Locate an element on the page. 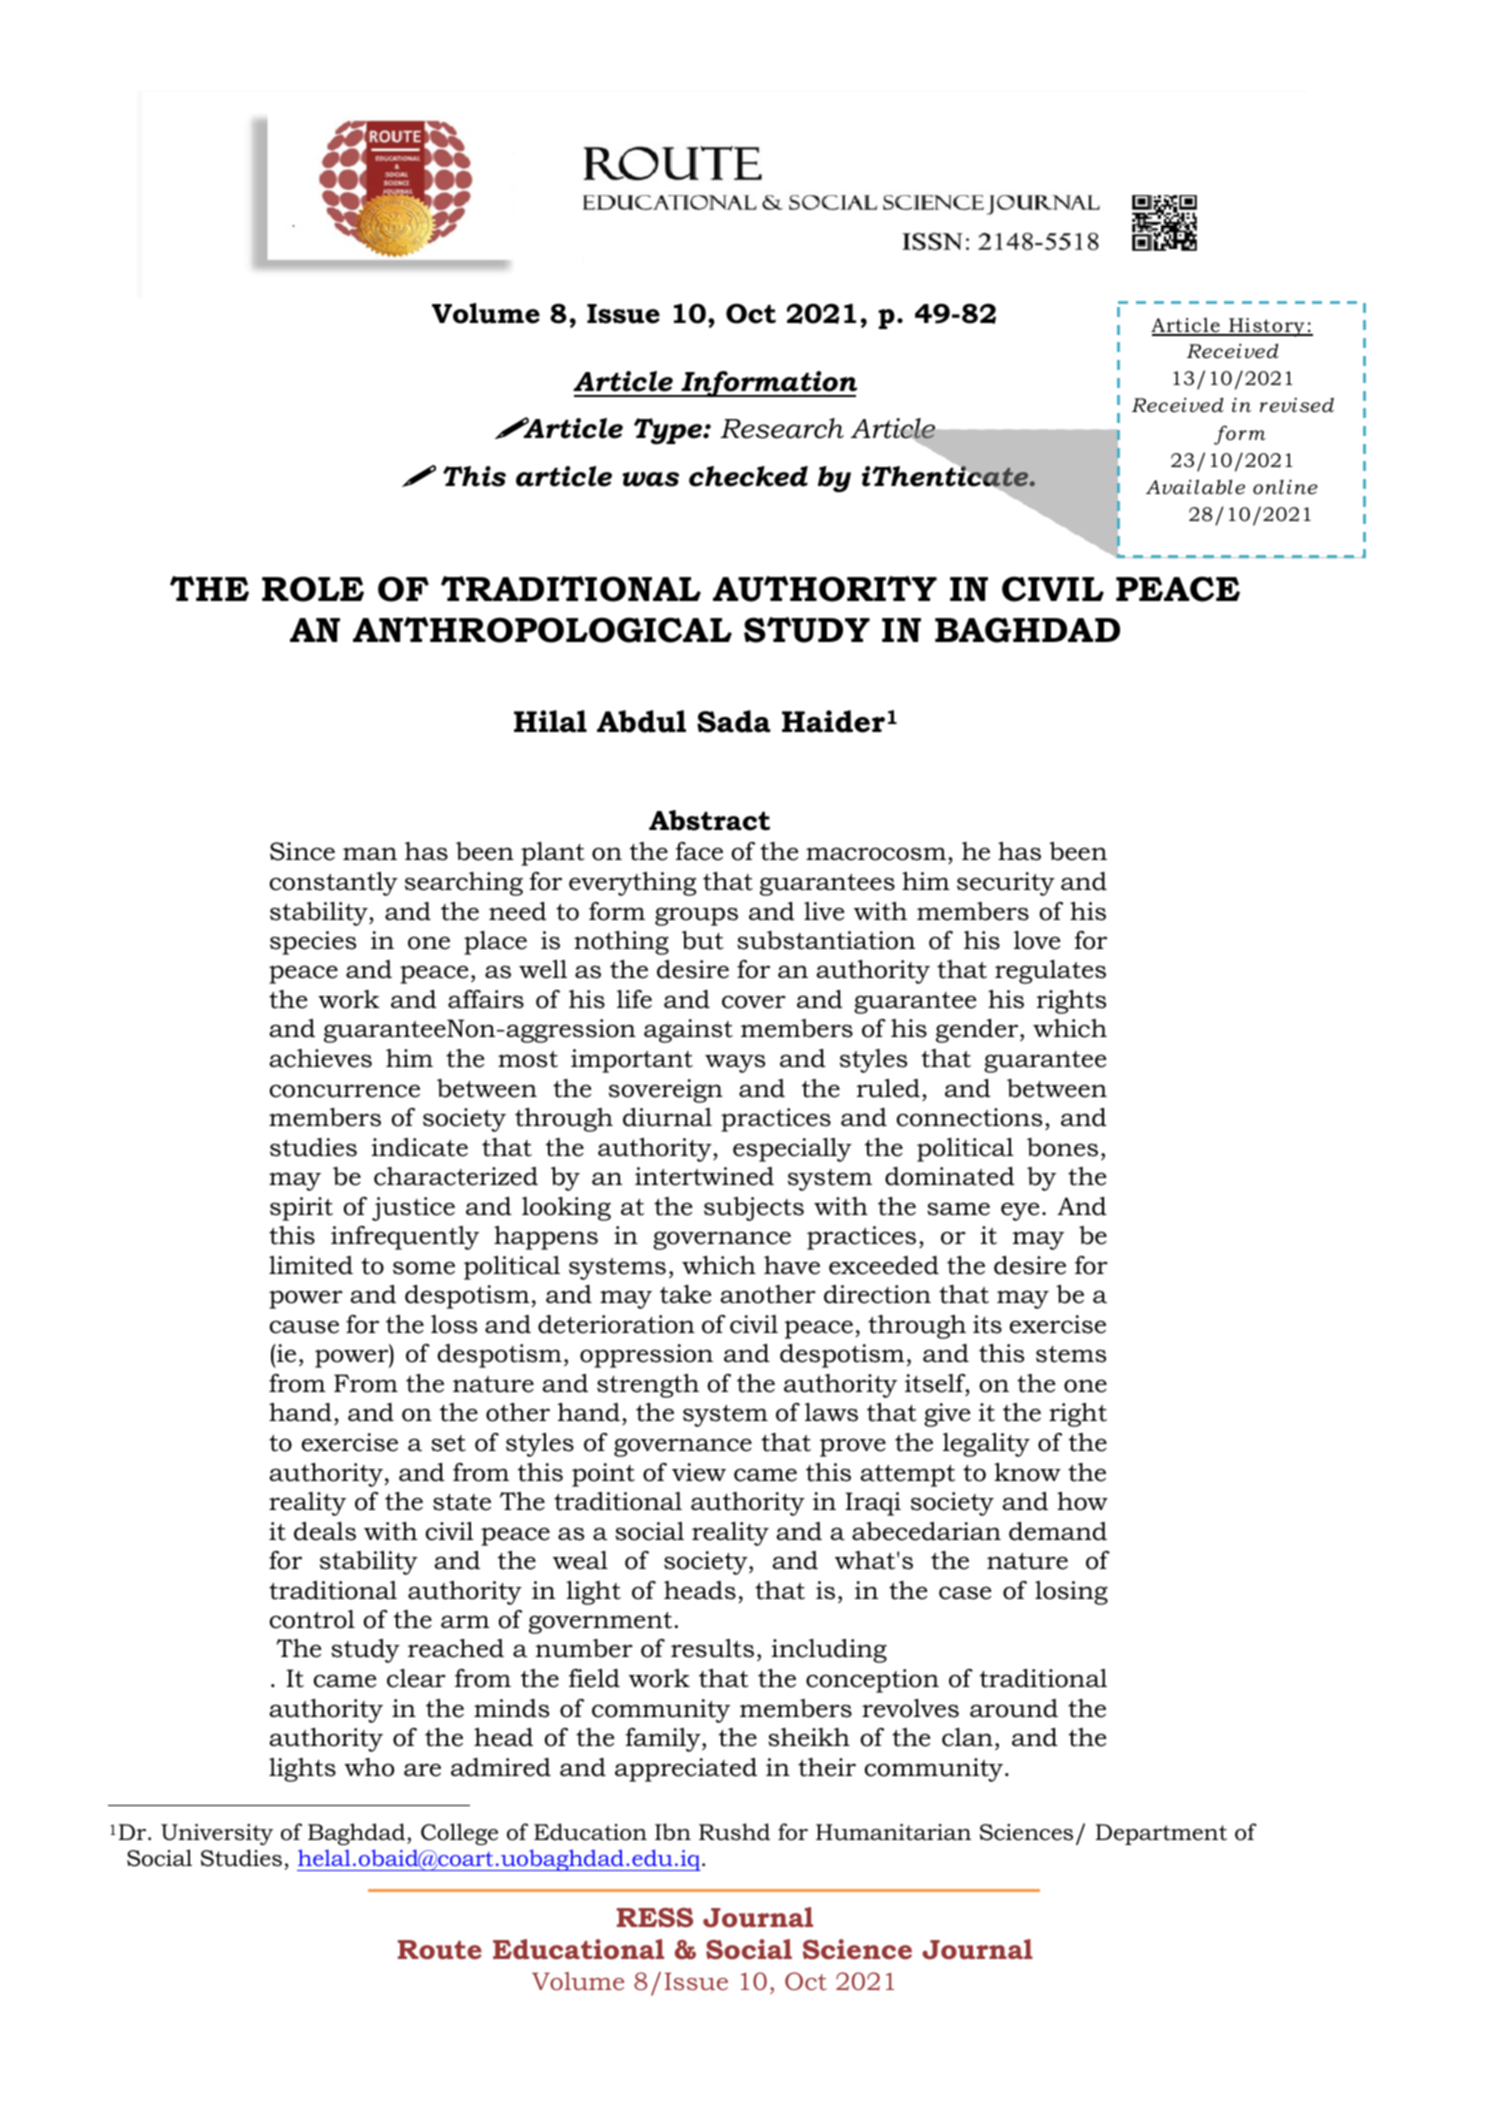 The image size is (1498, 2118). bones is located at coordinates (1062, 1147).
